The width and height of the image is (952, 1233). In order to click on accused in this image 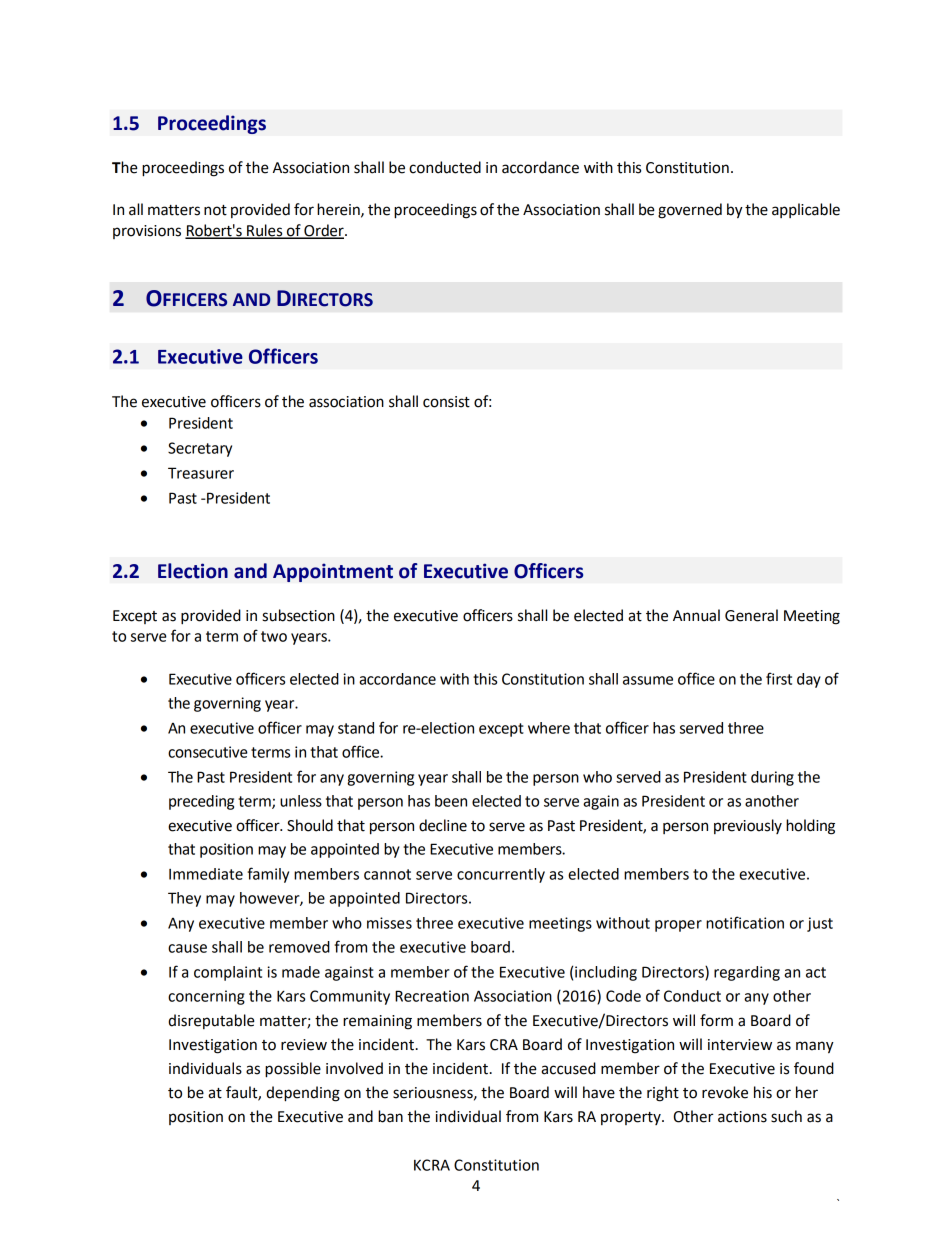, I will do `click(568, 1068)`.
